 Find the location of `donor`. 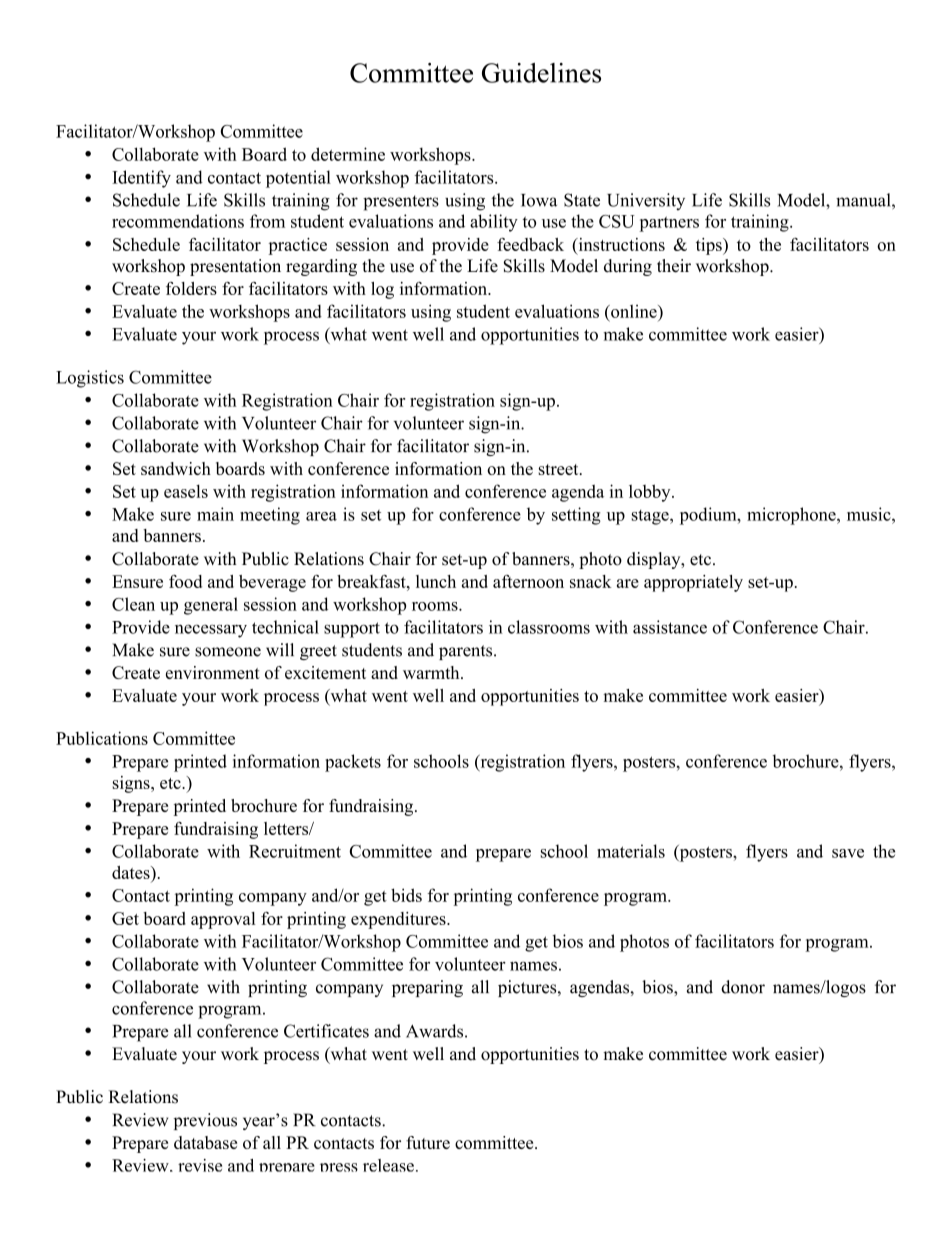

donor is located at coordinates (743, 987).
